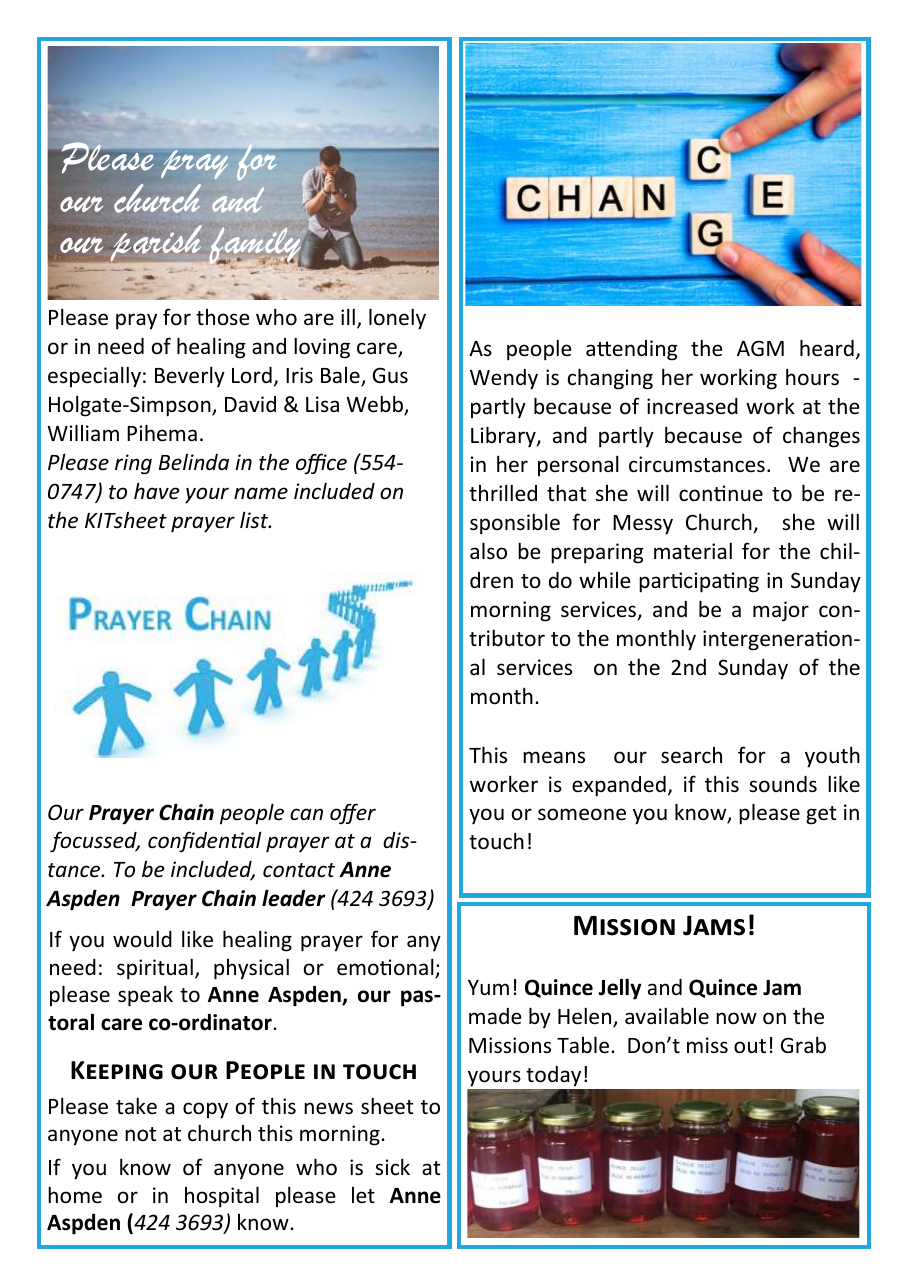 The image size is (909, 1286). I want to click on those, so click(223, 317).
